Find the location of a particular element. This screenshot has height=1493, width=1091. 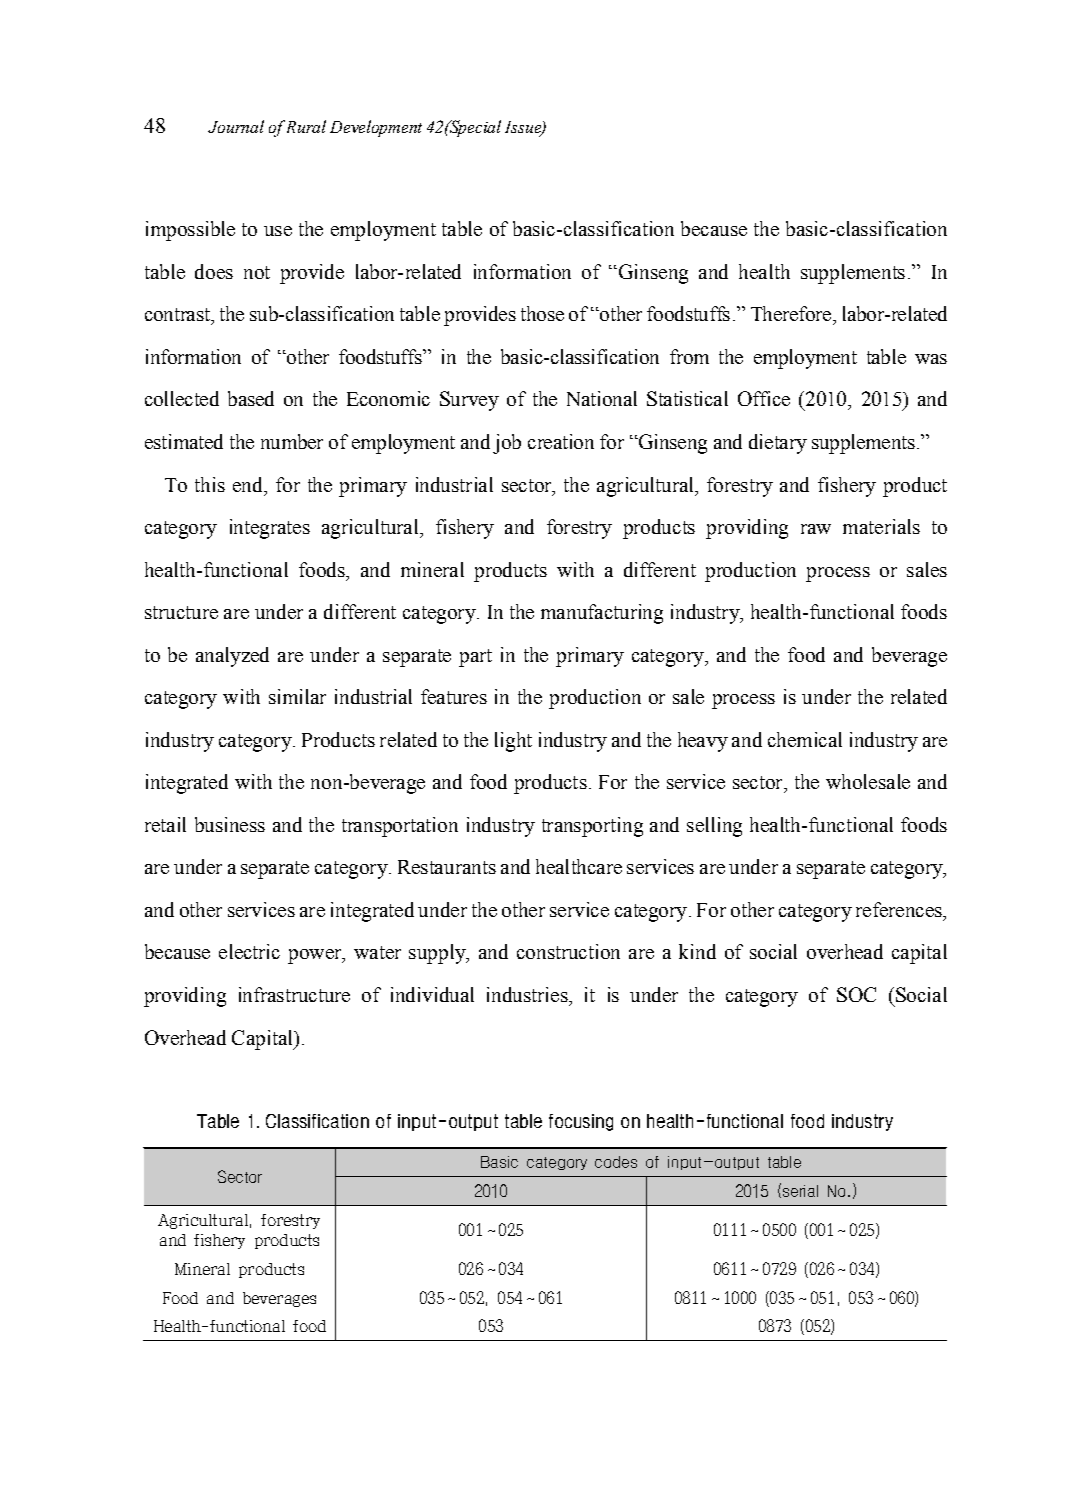

analyzed is located at coordinates (232, 657).
